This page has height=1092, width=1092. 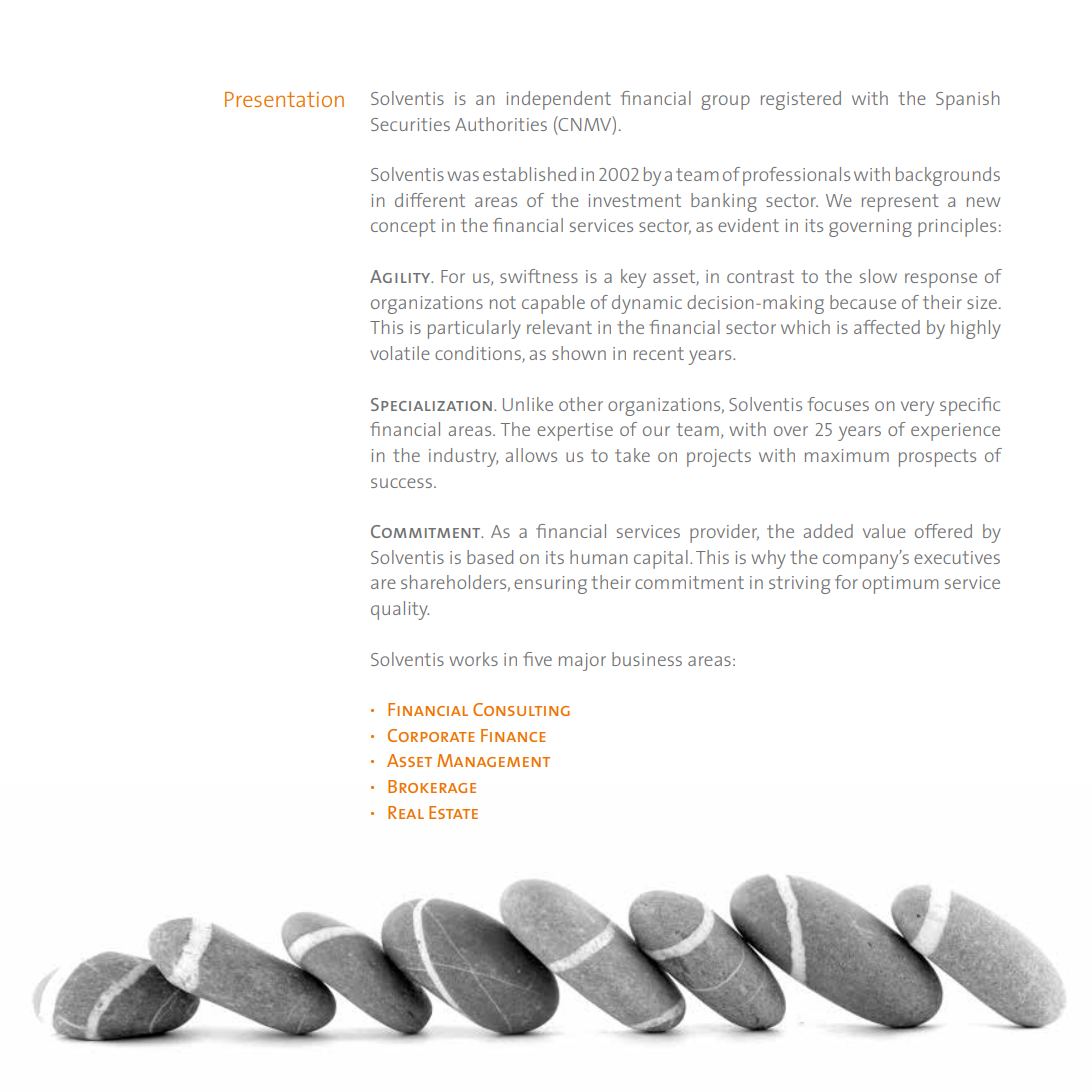 What do you see at coordinates (632, 455) in the page?
I see `take` at bounding box center [632, 455].
